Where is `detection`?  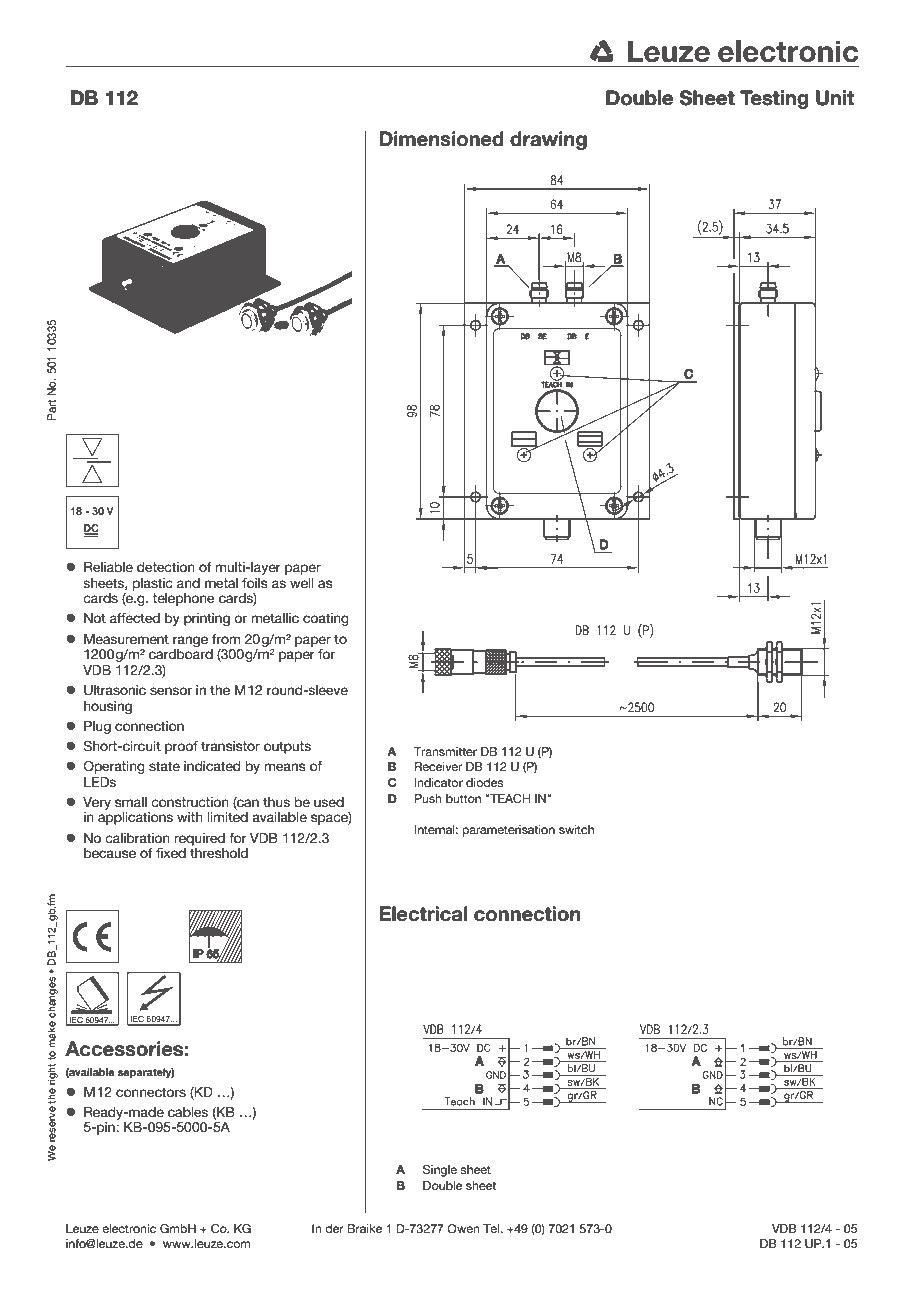
detection is located at coordinates (166, 567).
